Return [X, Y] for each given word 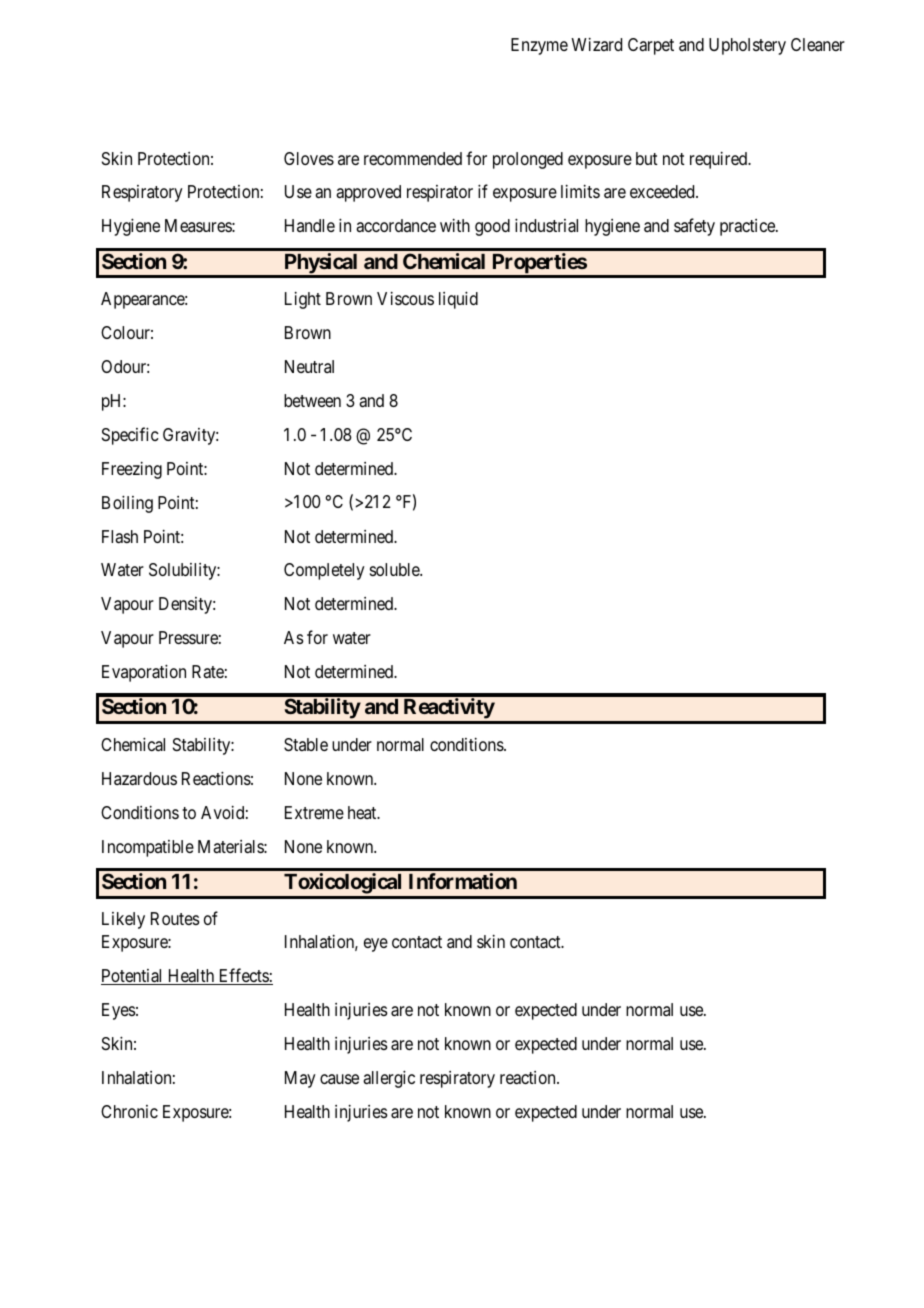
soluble [395, 569]
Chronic [129, 1111]
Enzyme [539, 46]
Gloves [309, 158]
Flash [120, 537]
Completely [324, 571]
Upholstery [747, 46]
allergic [389, 1079]
